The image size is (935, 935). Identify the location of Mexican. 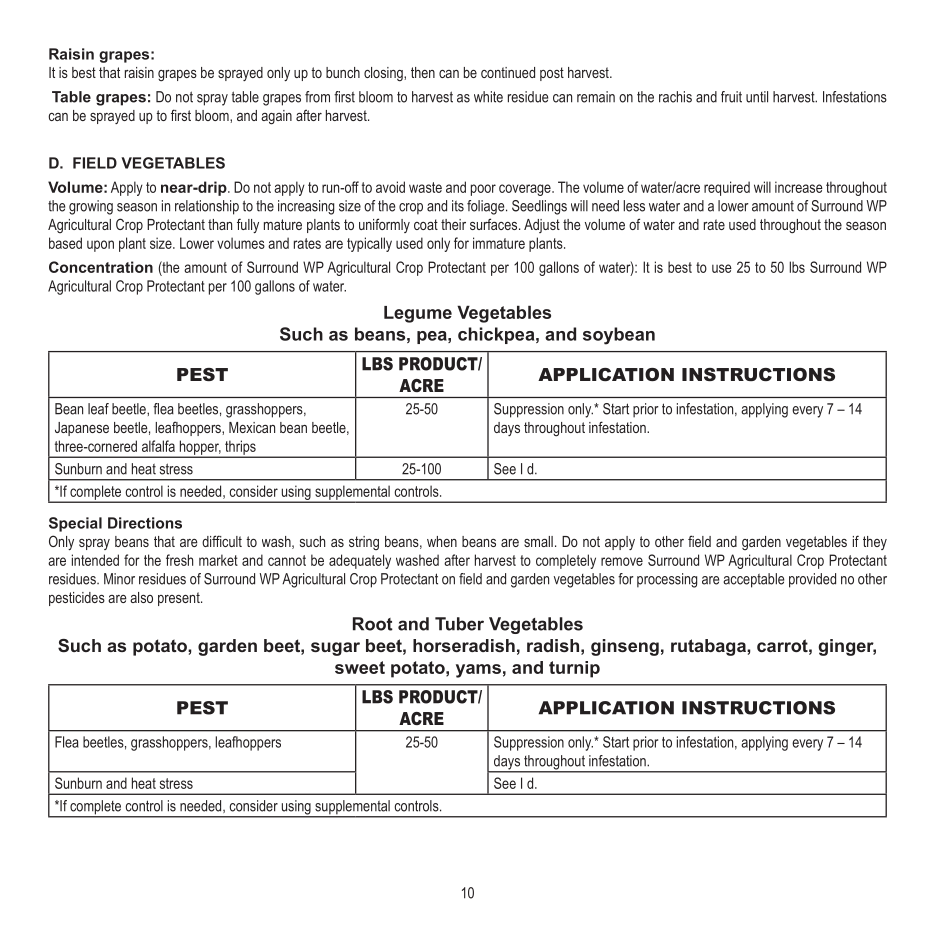
(252, 427).
